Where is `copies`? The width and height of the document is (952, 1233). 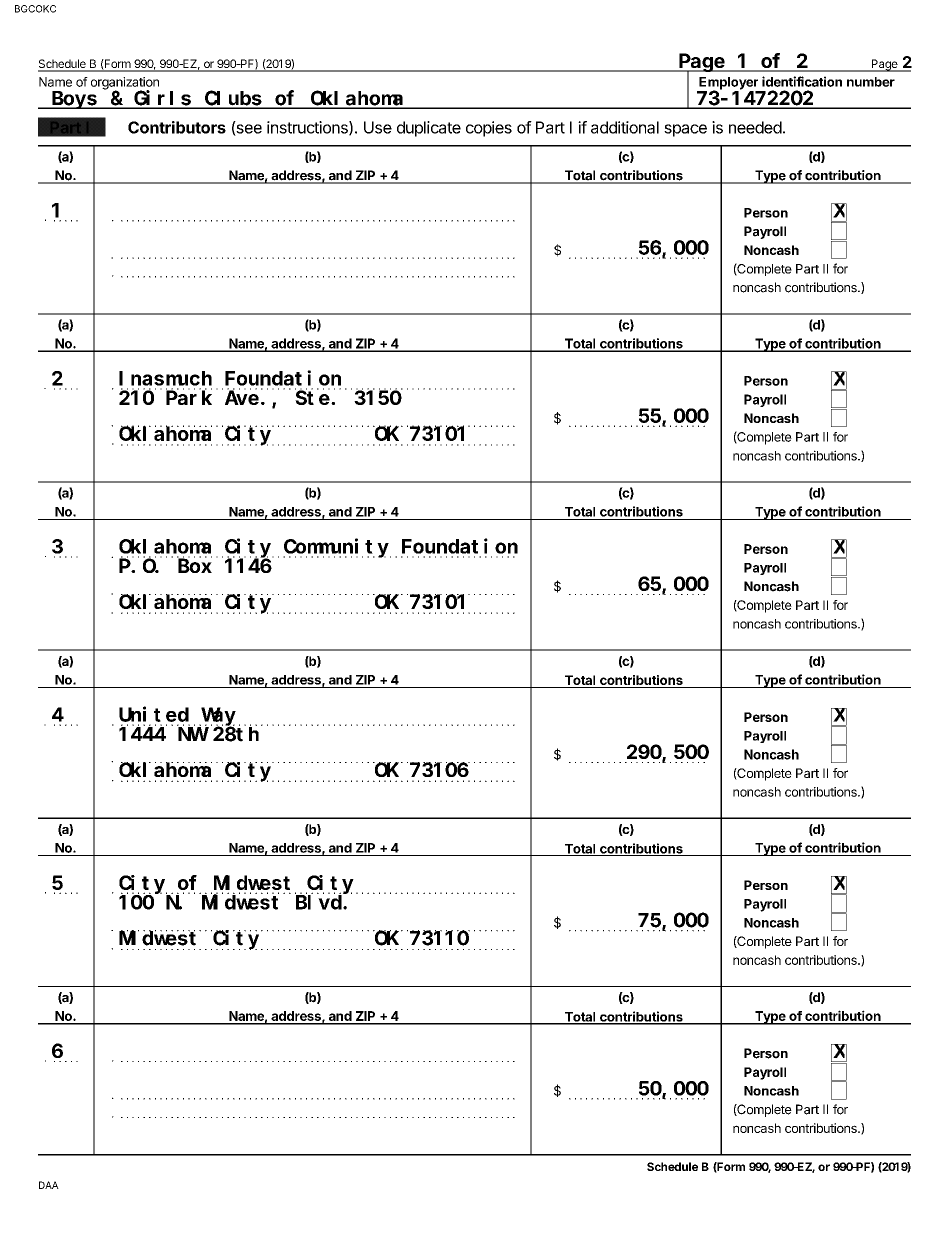
copies is located at coordinates (489, 129).
